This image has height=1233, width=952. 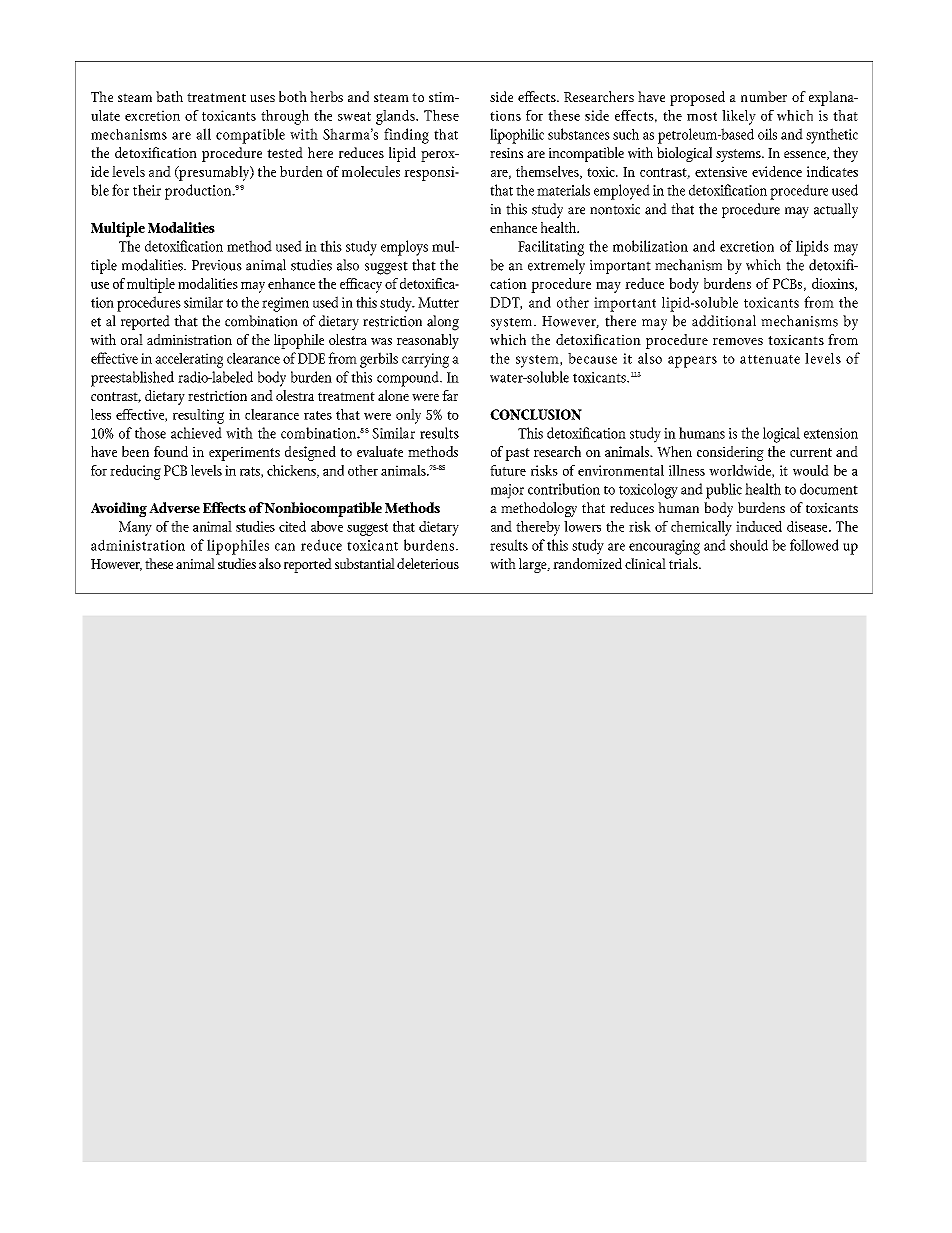 What do you see at coordinates (739, 117) in the image?
I see `likely` at bounding box center [739, 117].
